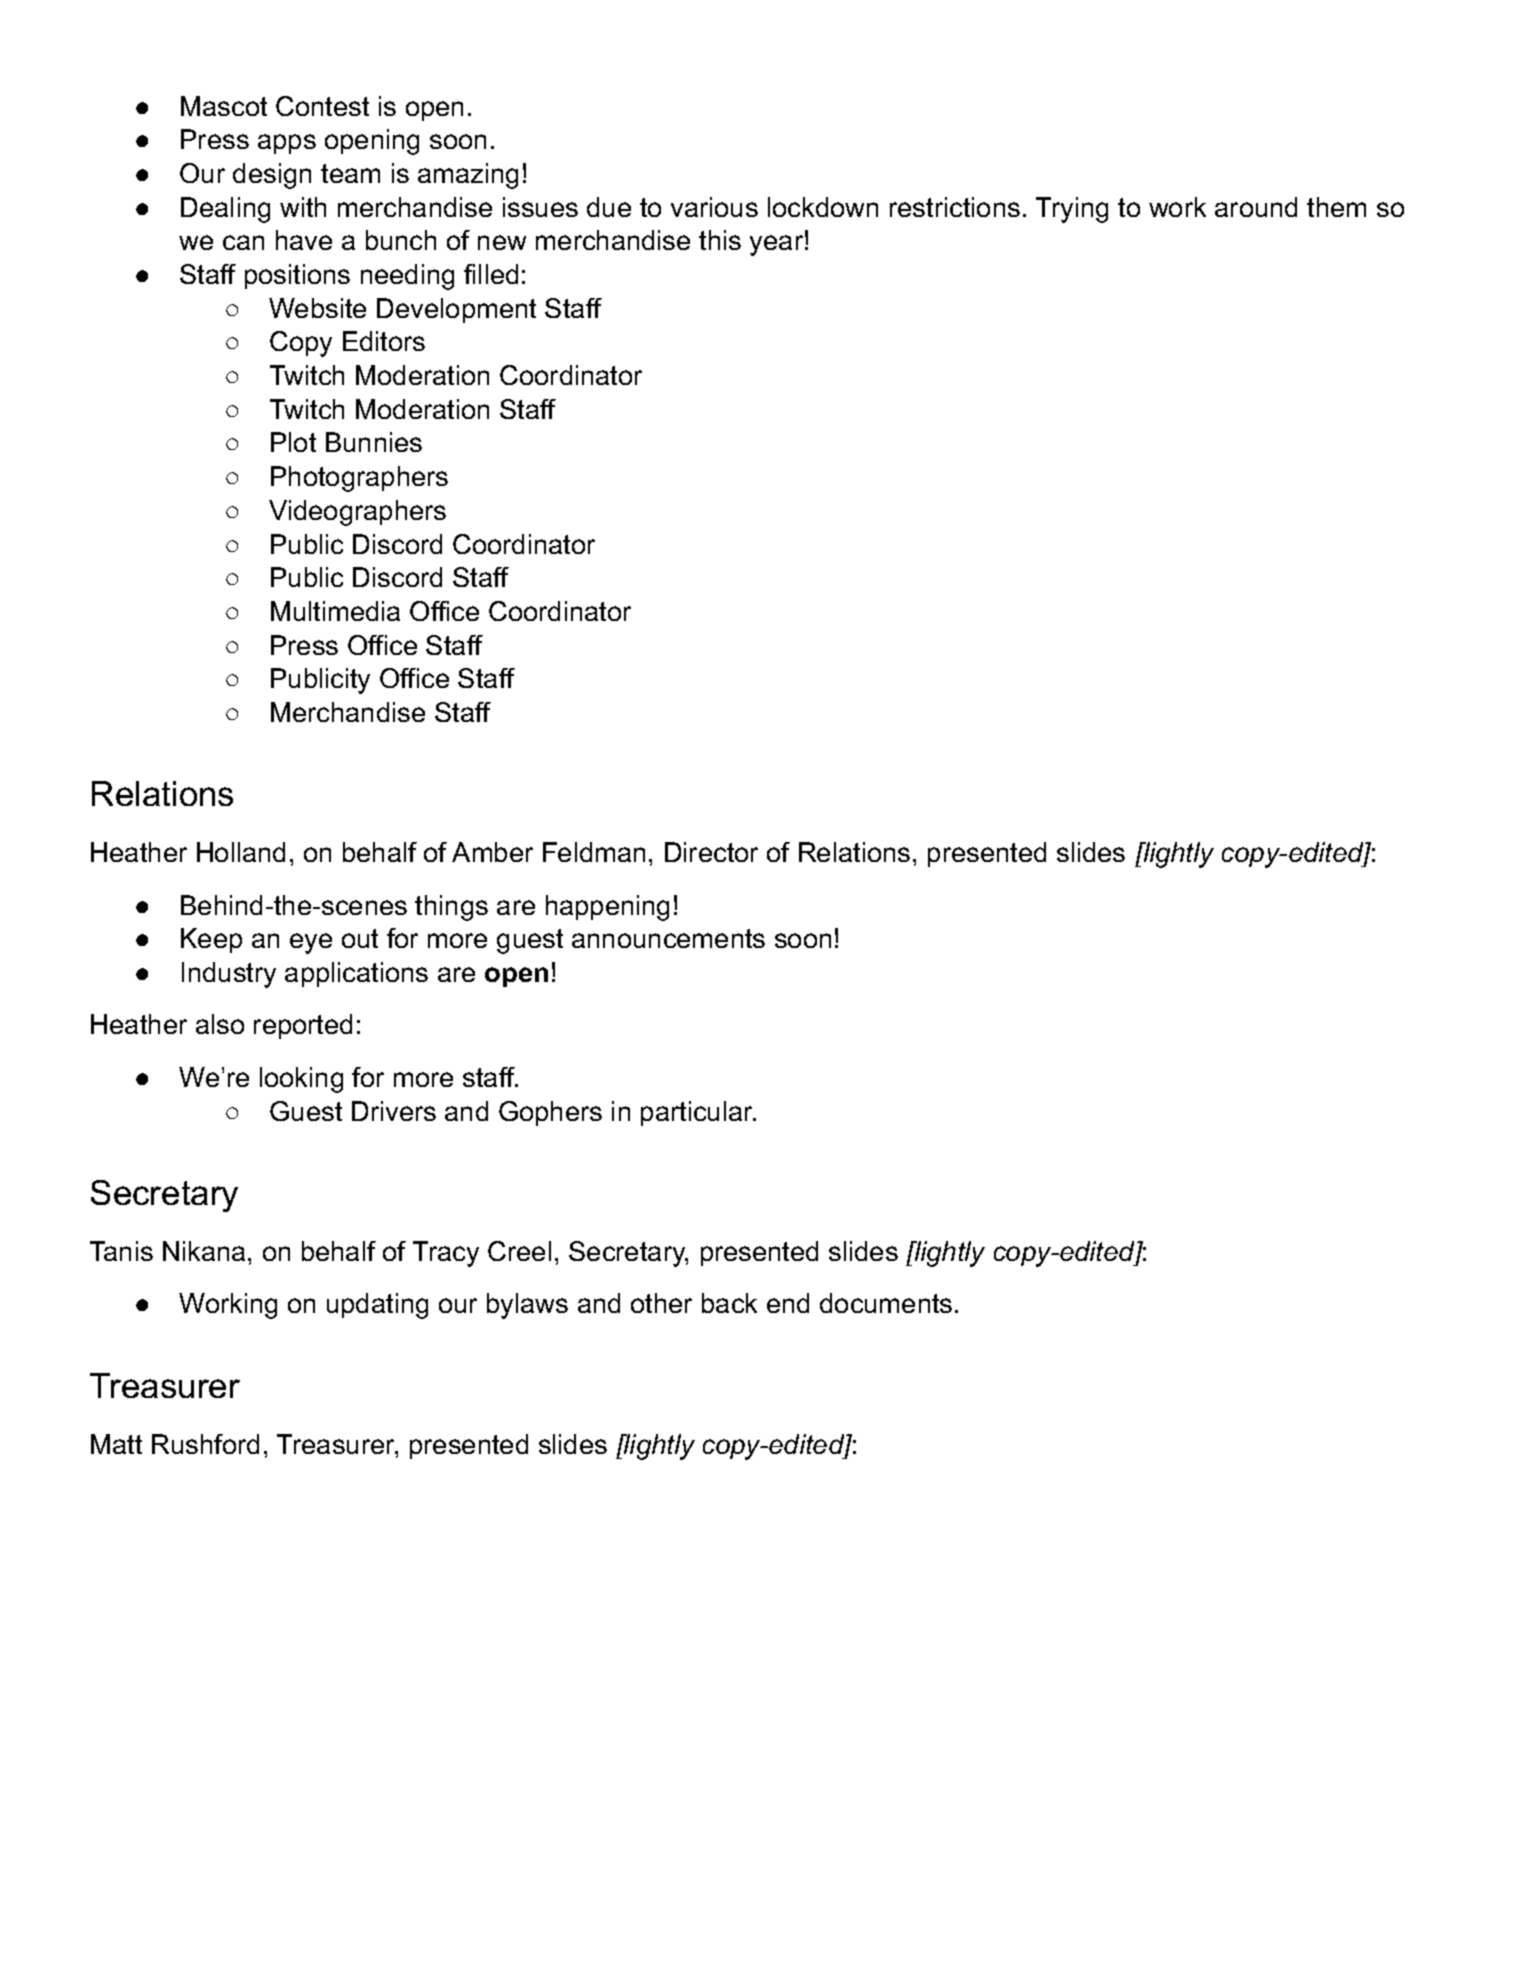  I want to click on Matt, so click(116, 1444).
